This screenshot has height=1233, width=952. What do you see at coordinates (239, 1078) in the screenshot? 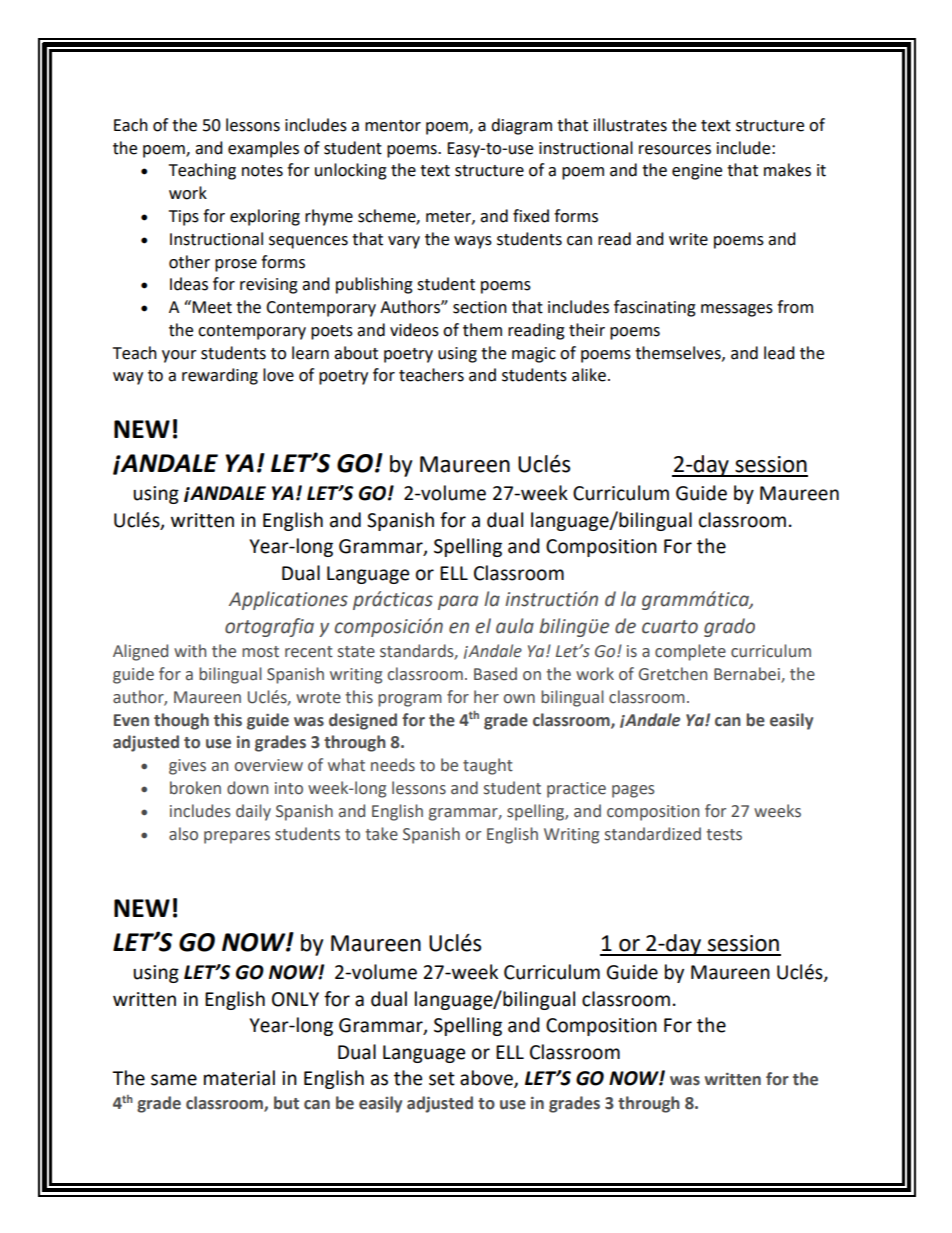
I see `material` at bounding box center [239, 1078].
